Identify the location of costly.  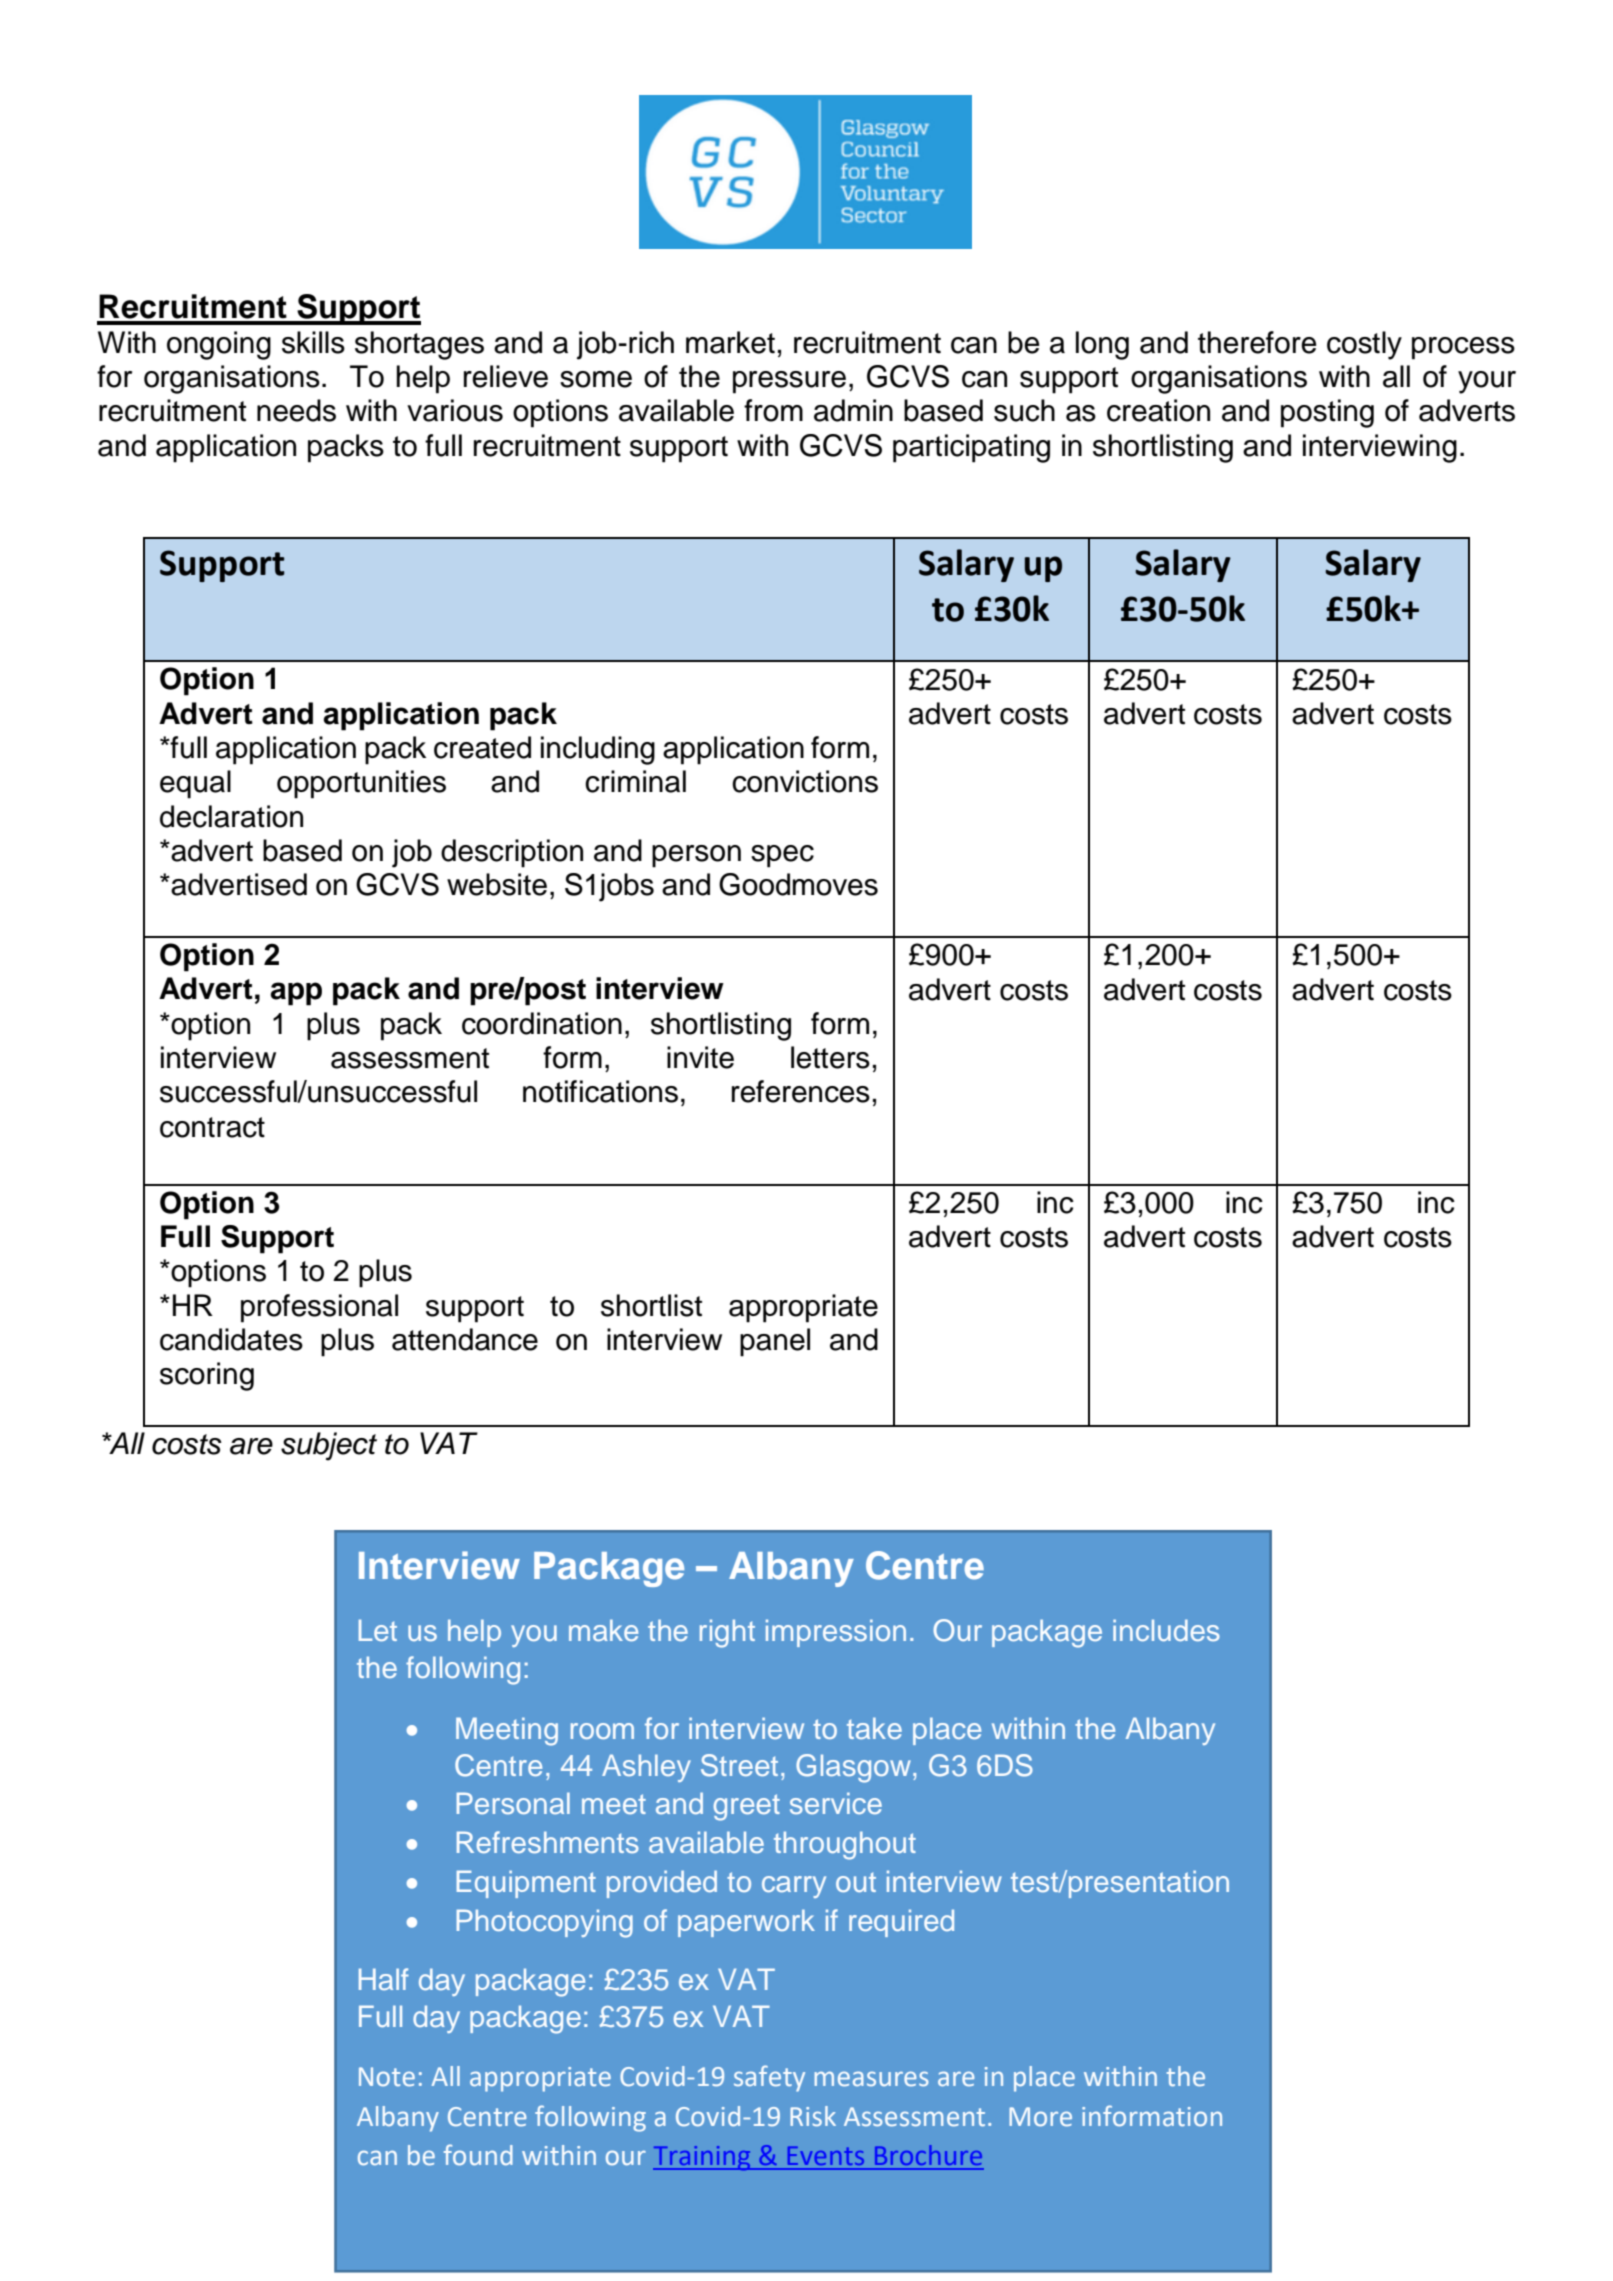
(1364, 345).
